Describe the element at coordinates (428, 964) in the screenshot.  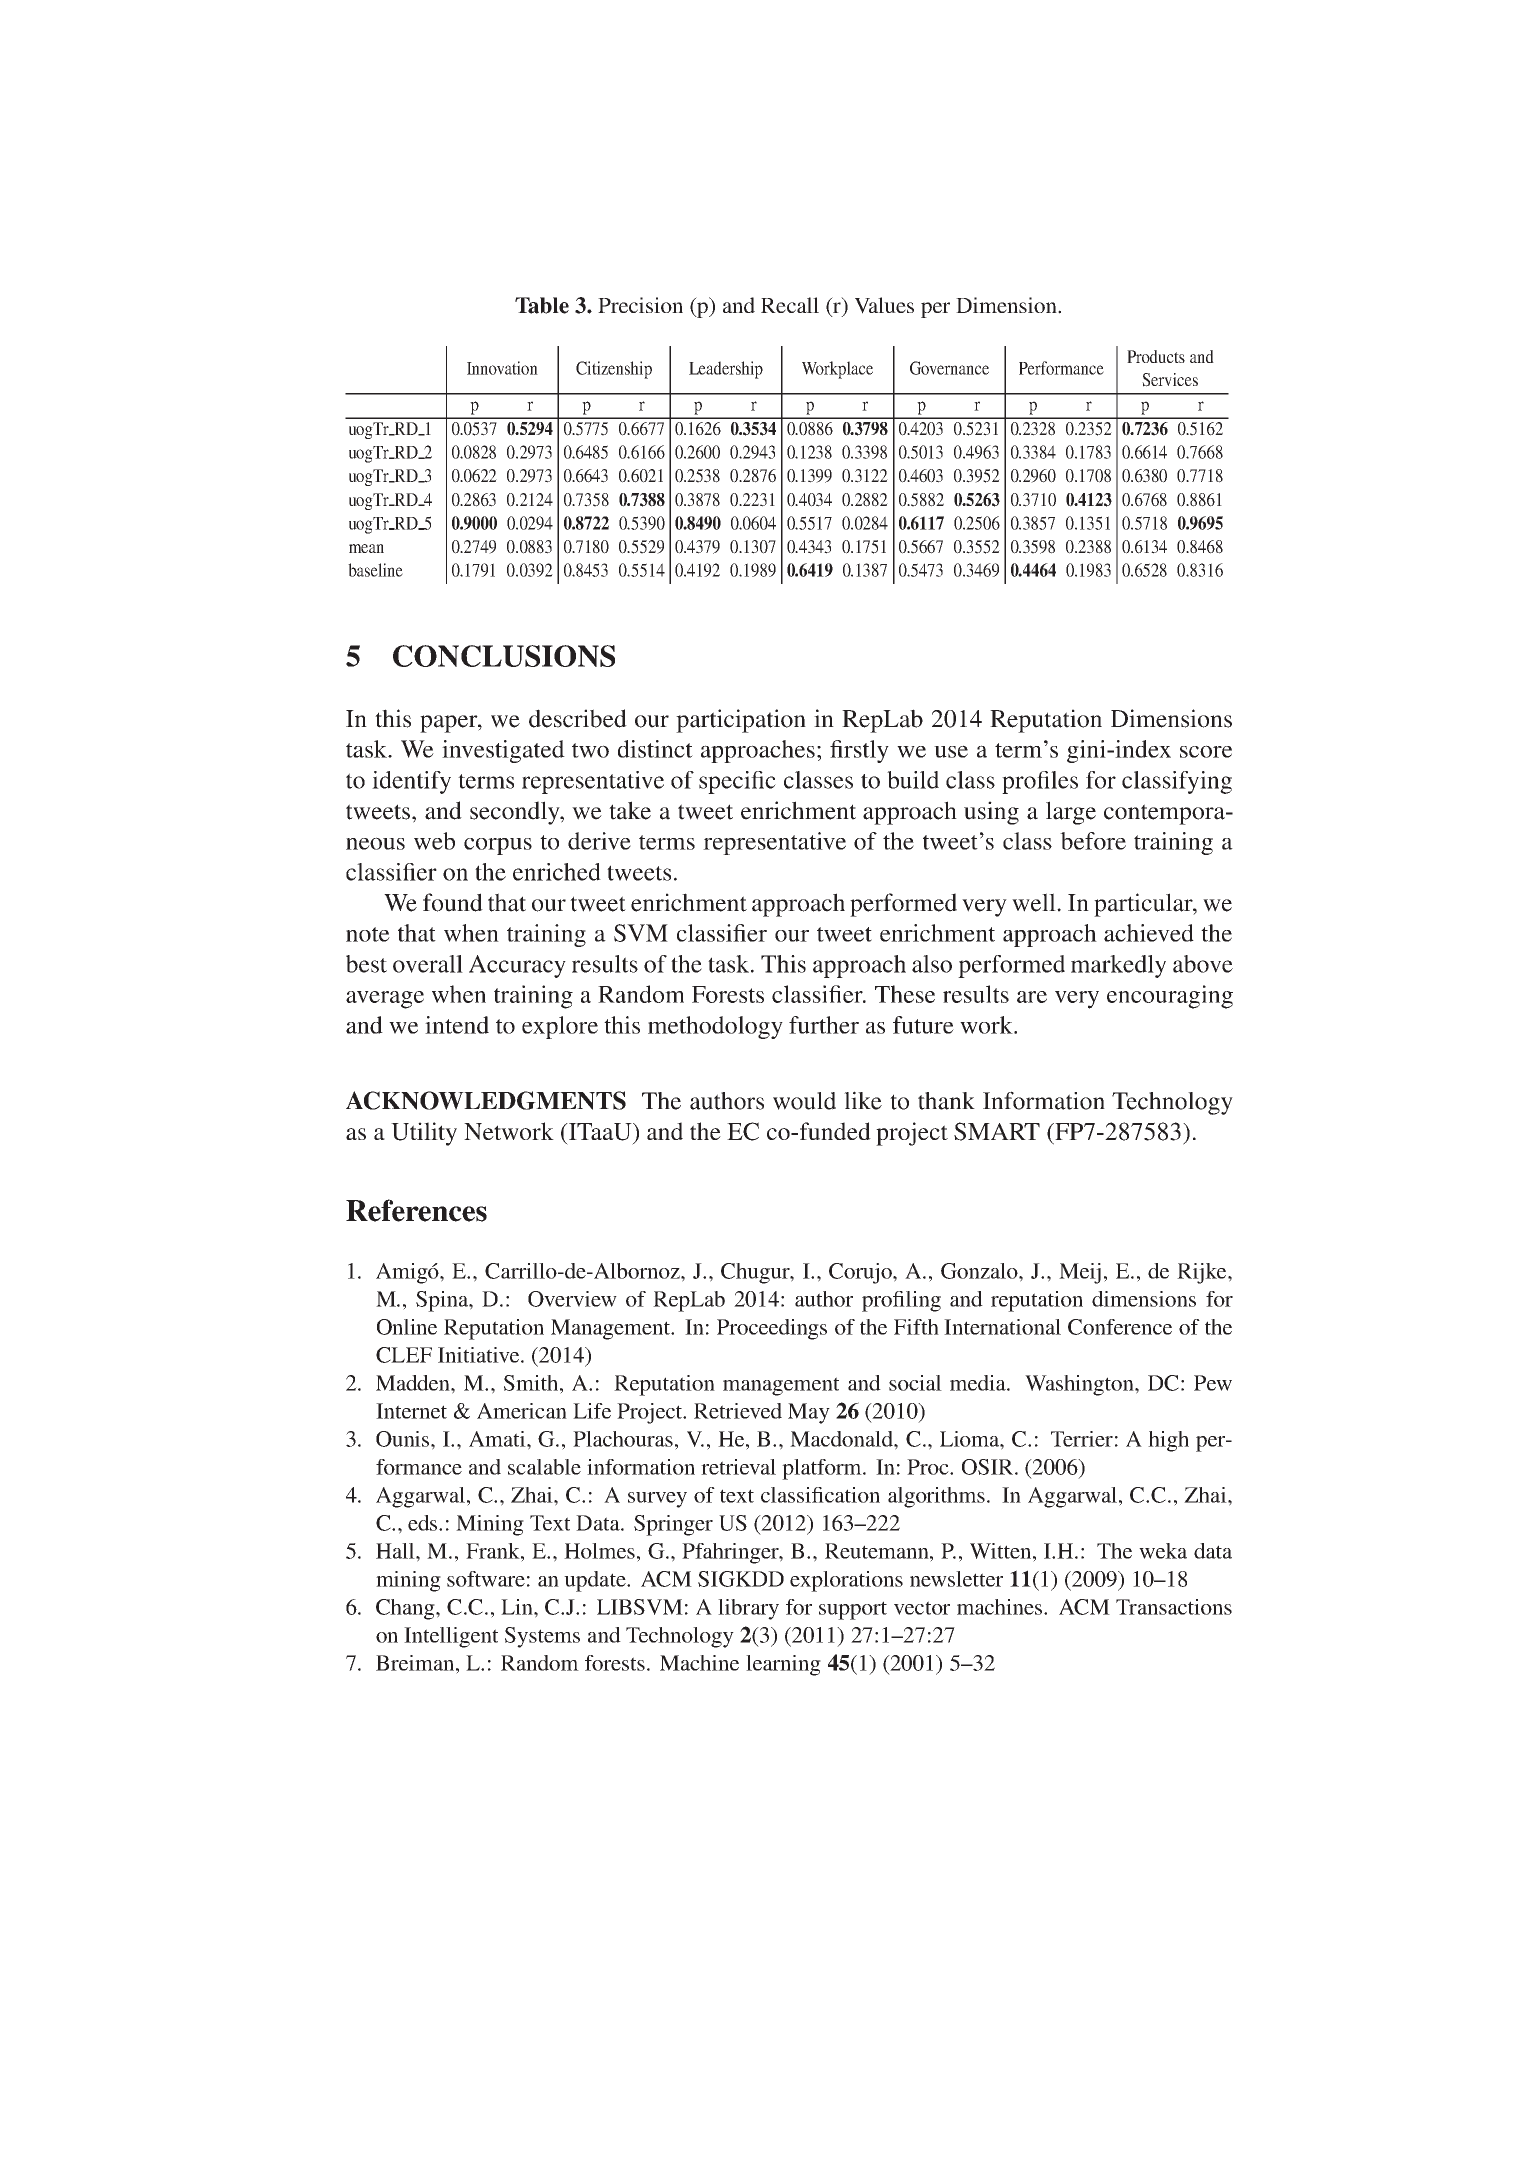
I see `overall` at that location.
